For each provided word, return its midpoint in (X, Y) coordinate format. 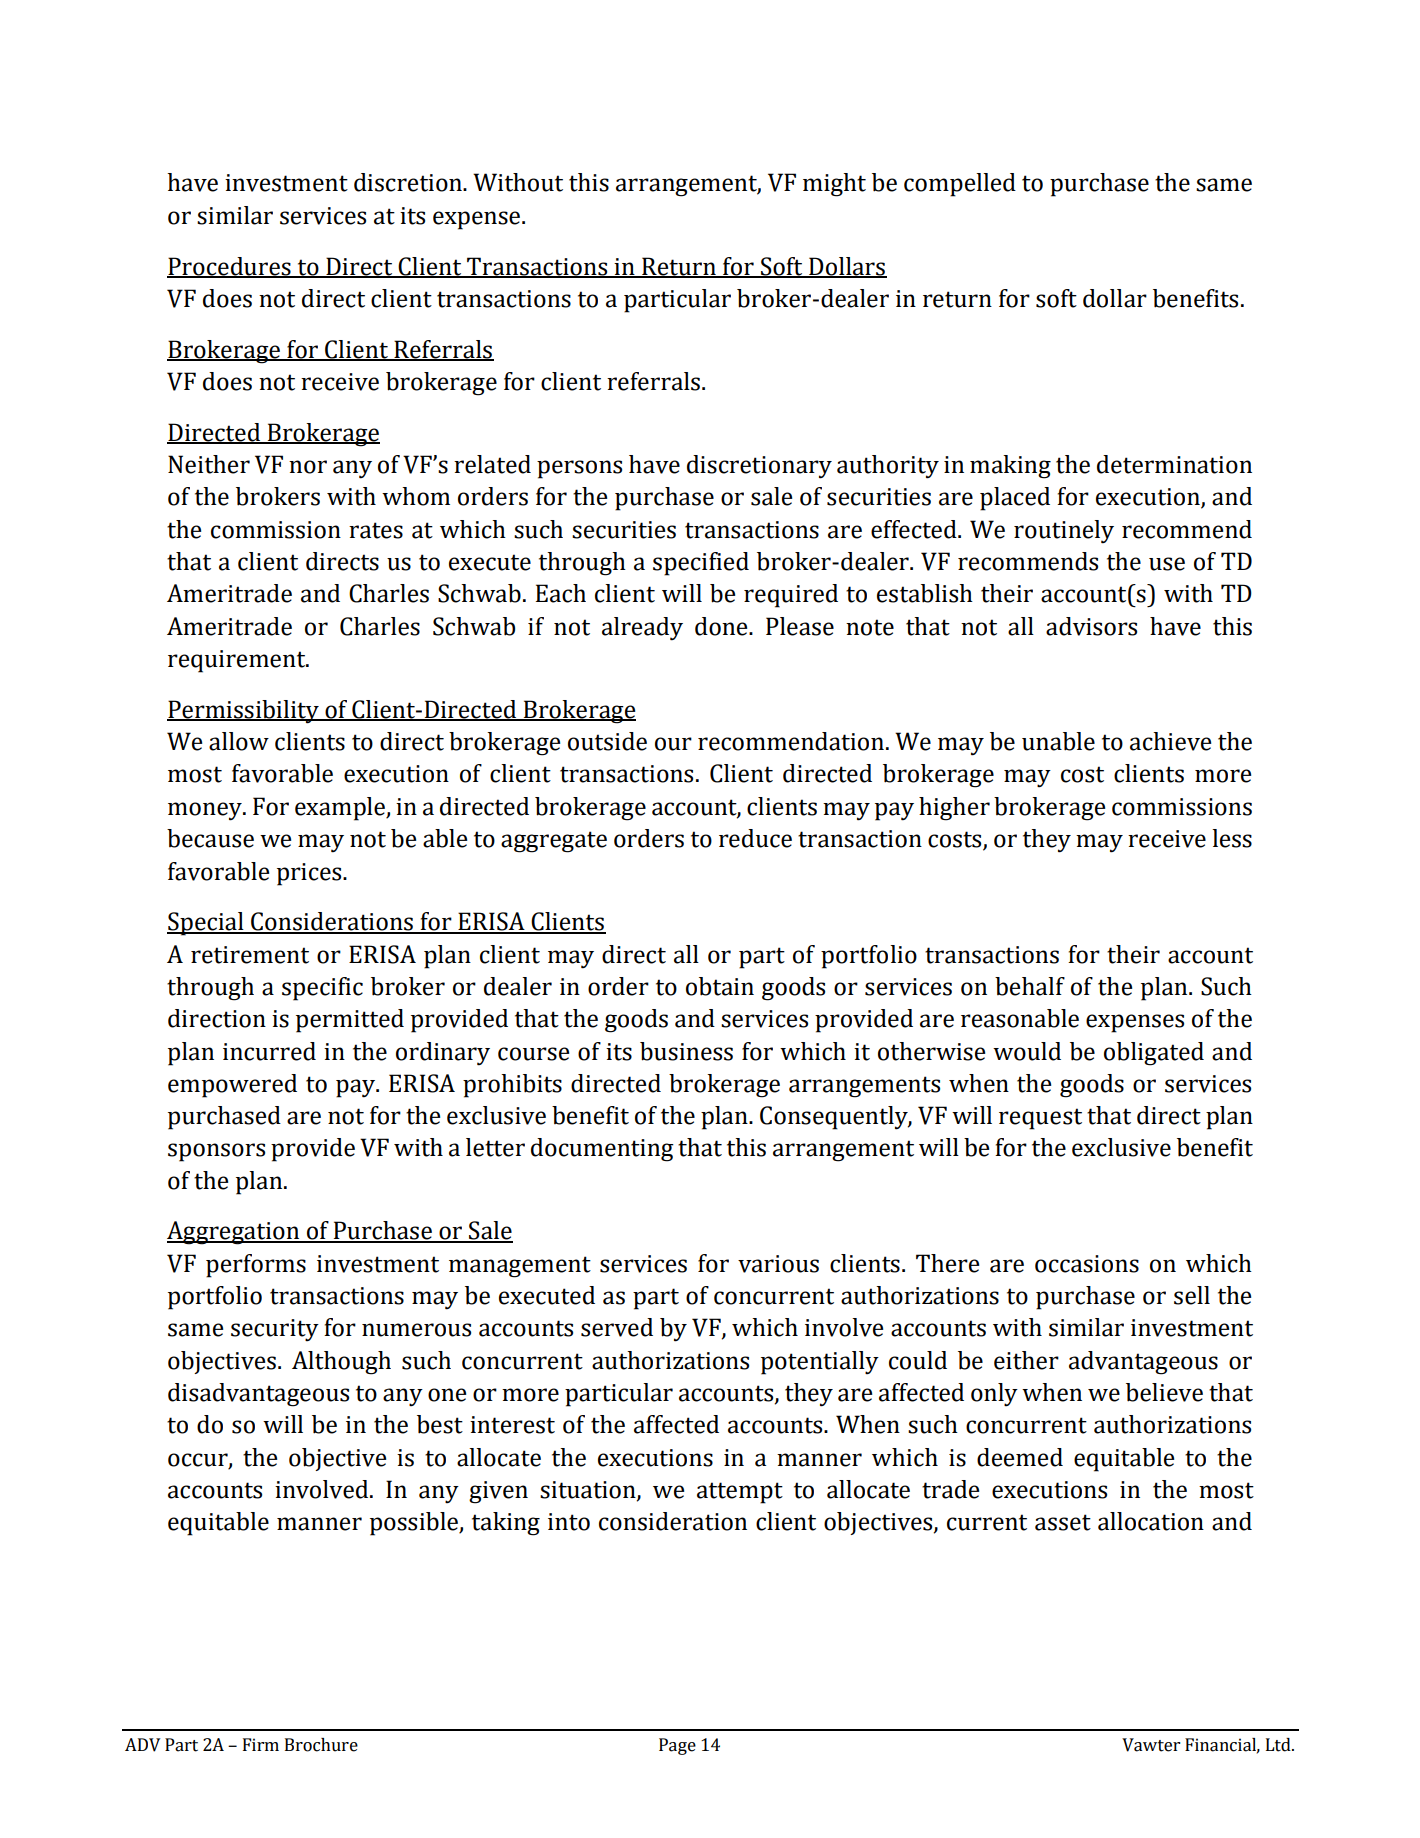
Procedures (230, 267)
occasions (1087, 1264)
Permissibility (244, 712)
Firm (261, 1744)
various (778, 1264)
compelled (960, 185)
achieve (1170, 741)
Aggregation (234, 1233)
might (834, 185)
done (722, 626)
